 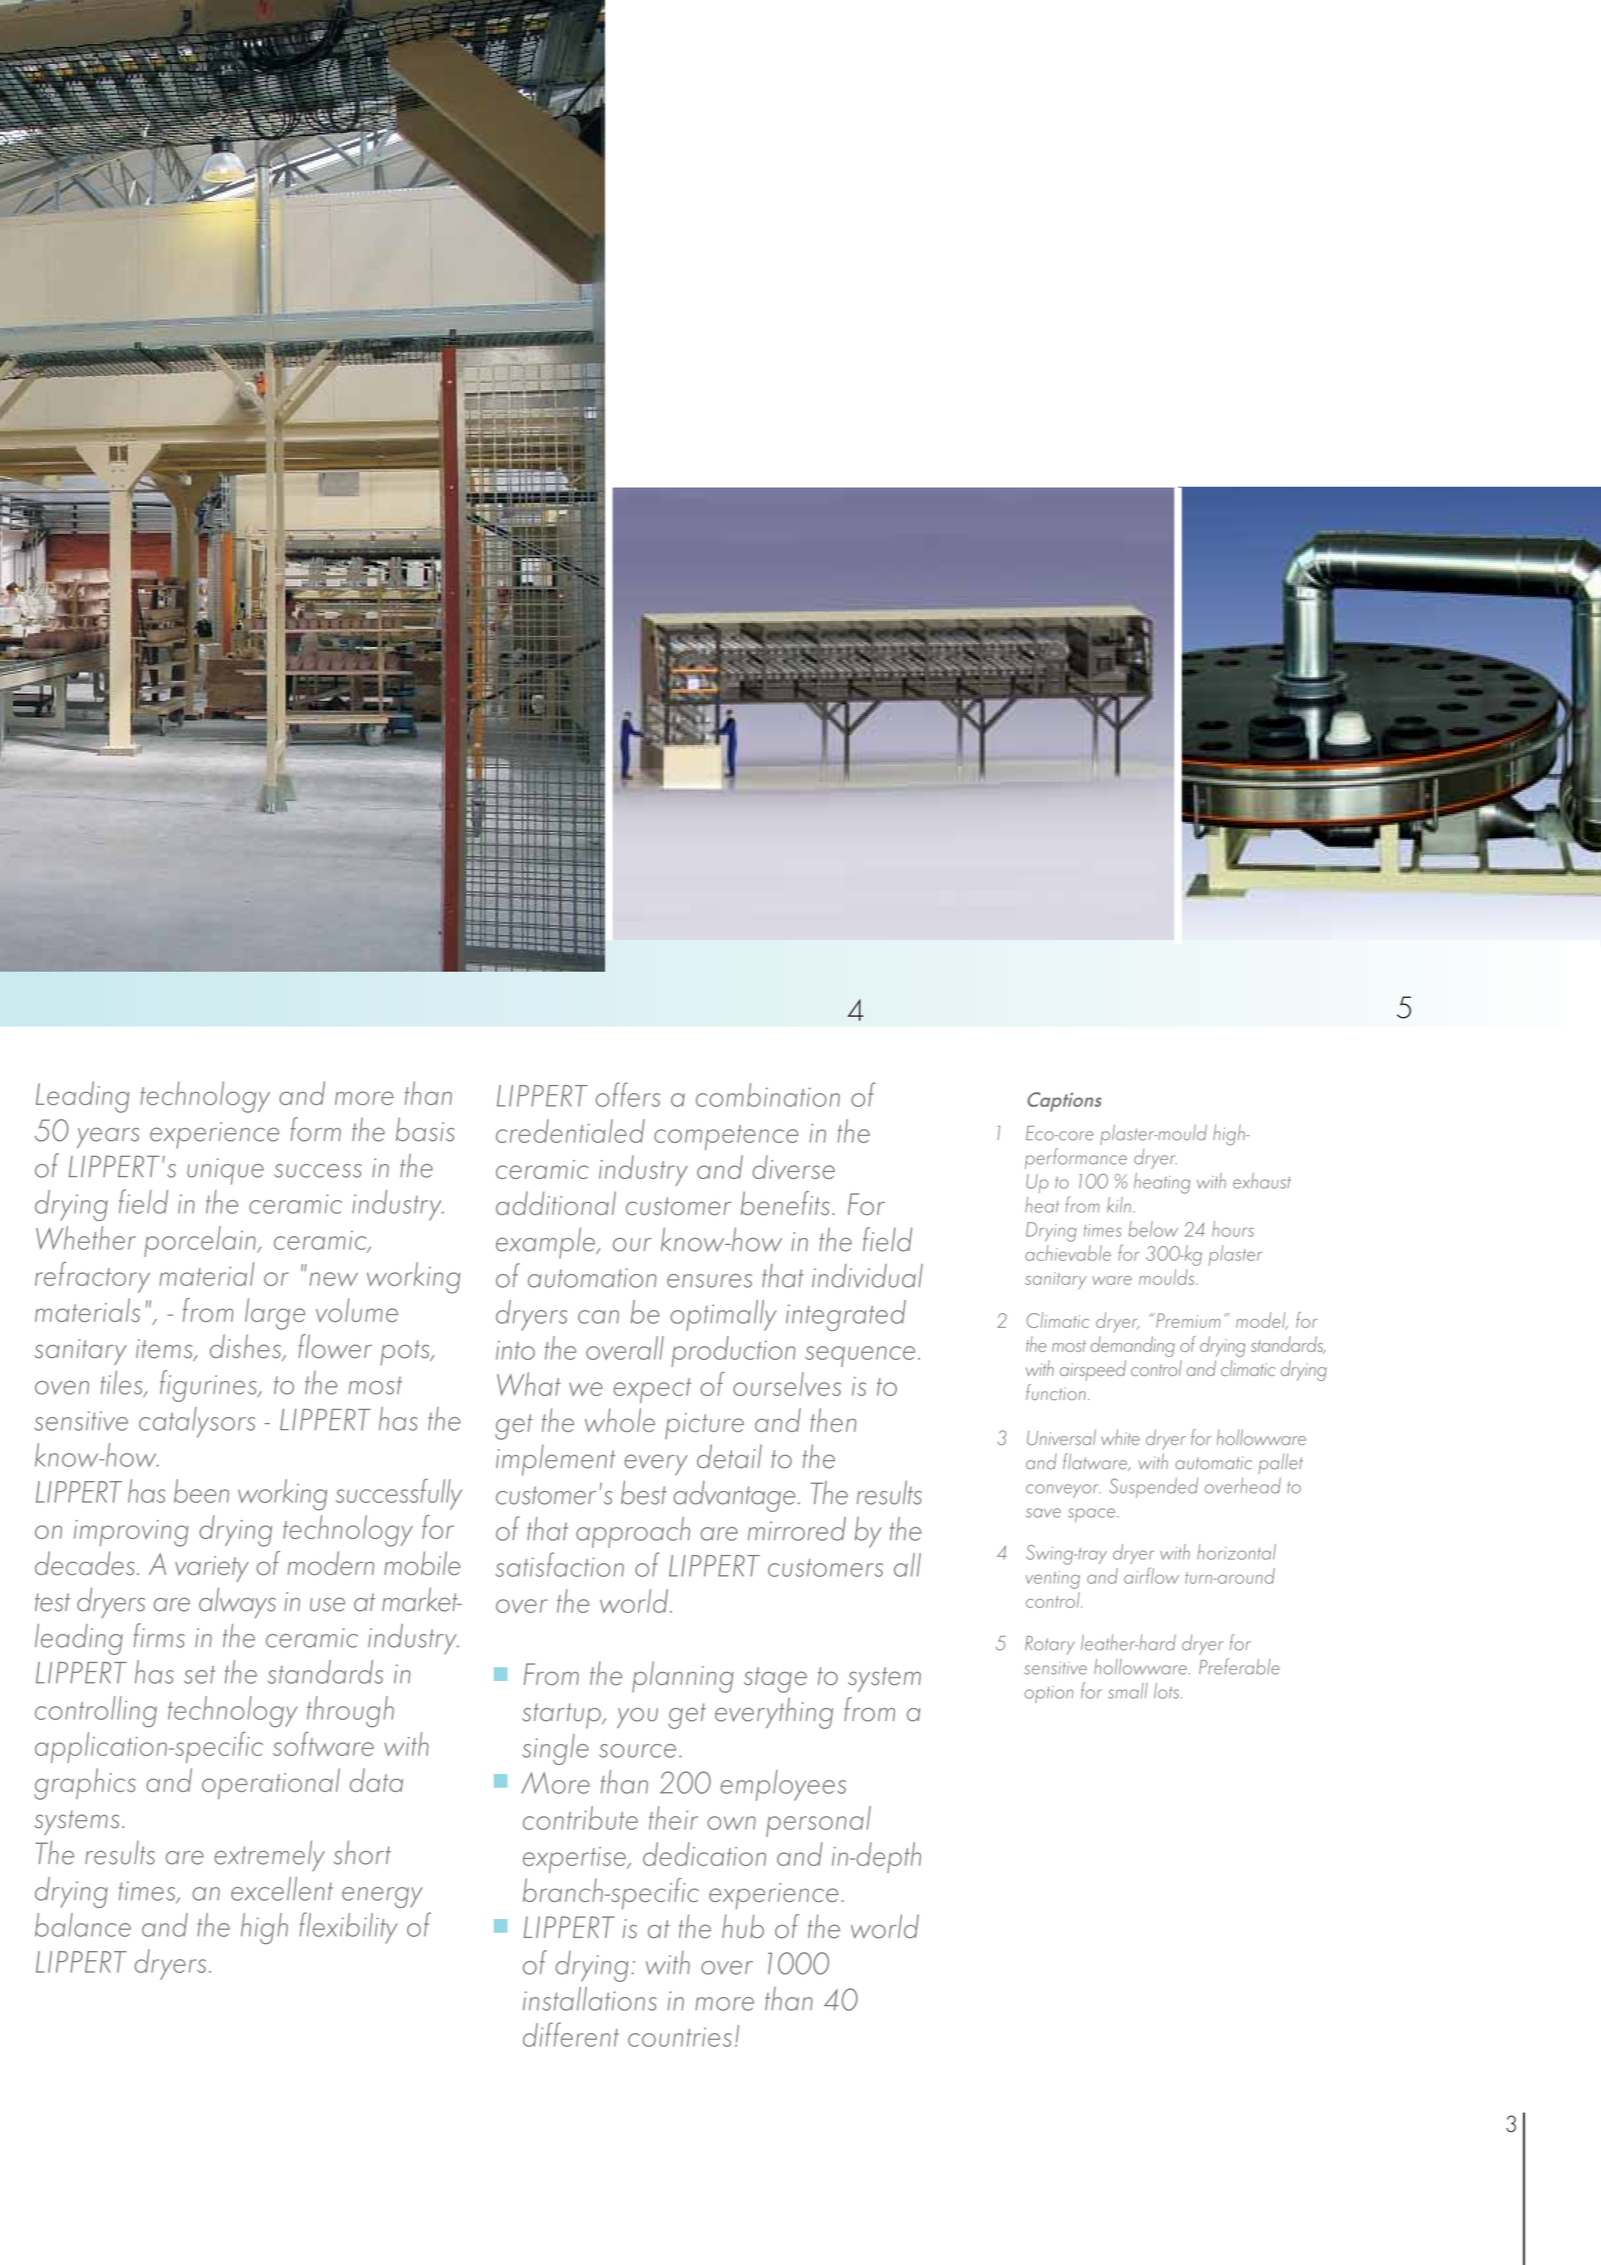 What do you see at coordinates (1151, 1575) in the screenshot?
I see `airflow` at bounding box center [1151, 1575].
